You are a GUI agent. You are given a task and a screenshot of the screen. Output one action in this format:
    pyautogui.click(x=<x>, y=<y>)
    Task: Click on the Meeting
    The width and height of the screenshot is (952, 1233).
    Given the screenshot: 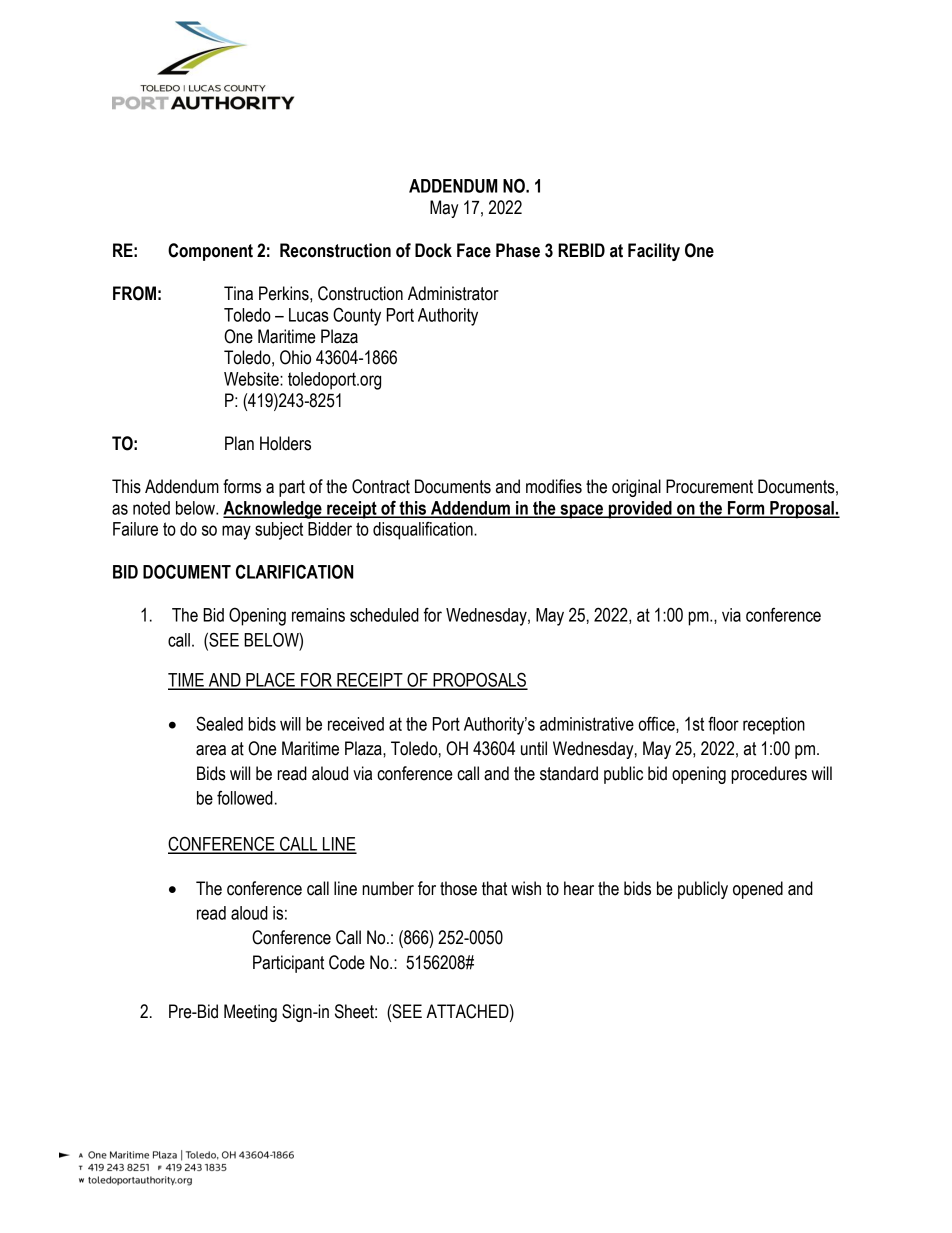 What is the action you would take?
    pyautogui.click(x=250, y=1013)
